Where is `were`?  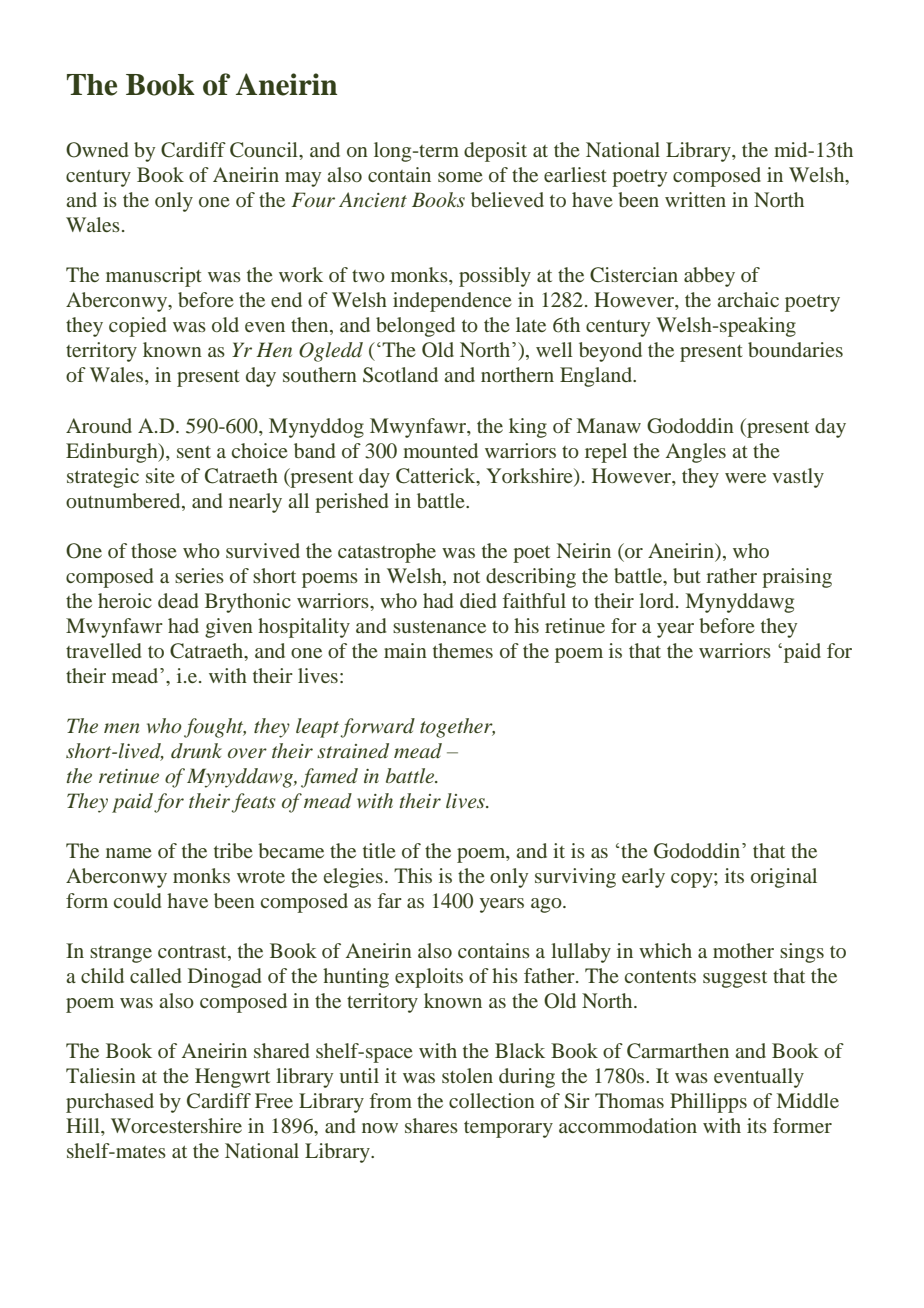
were is located at coordinates (745, 478).
